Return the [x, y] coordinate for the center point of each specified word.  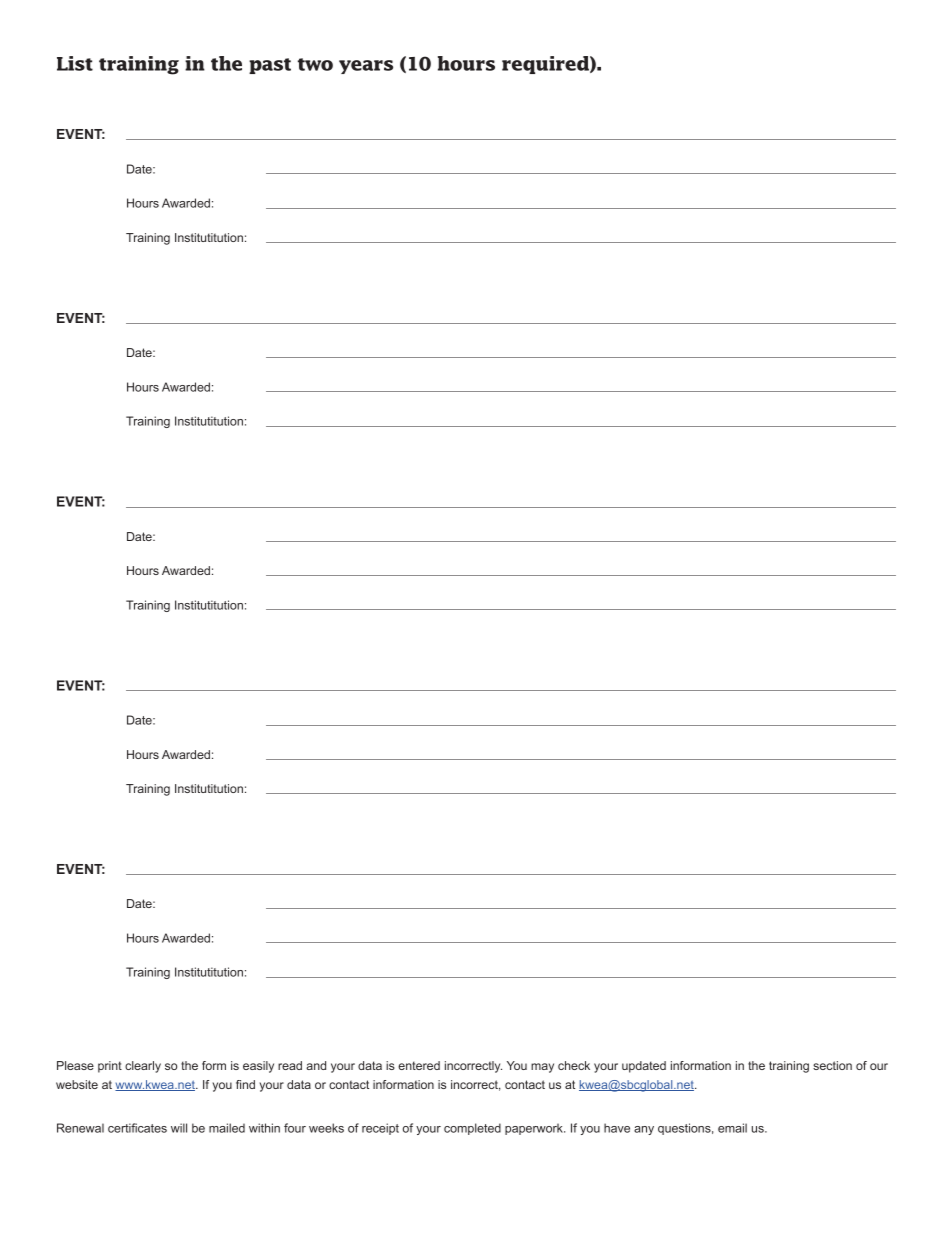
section [832, 1065]
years [366, 67]
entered [419, 1065]
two [315, 64]
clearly [143, 1067]
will [179, 1128]
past [270, 66]
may [542, 1068]
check [574, 1065]
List [75, 63]
